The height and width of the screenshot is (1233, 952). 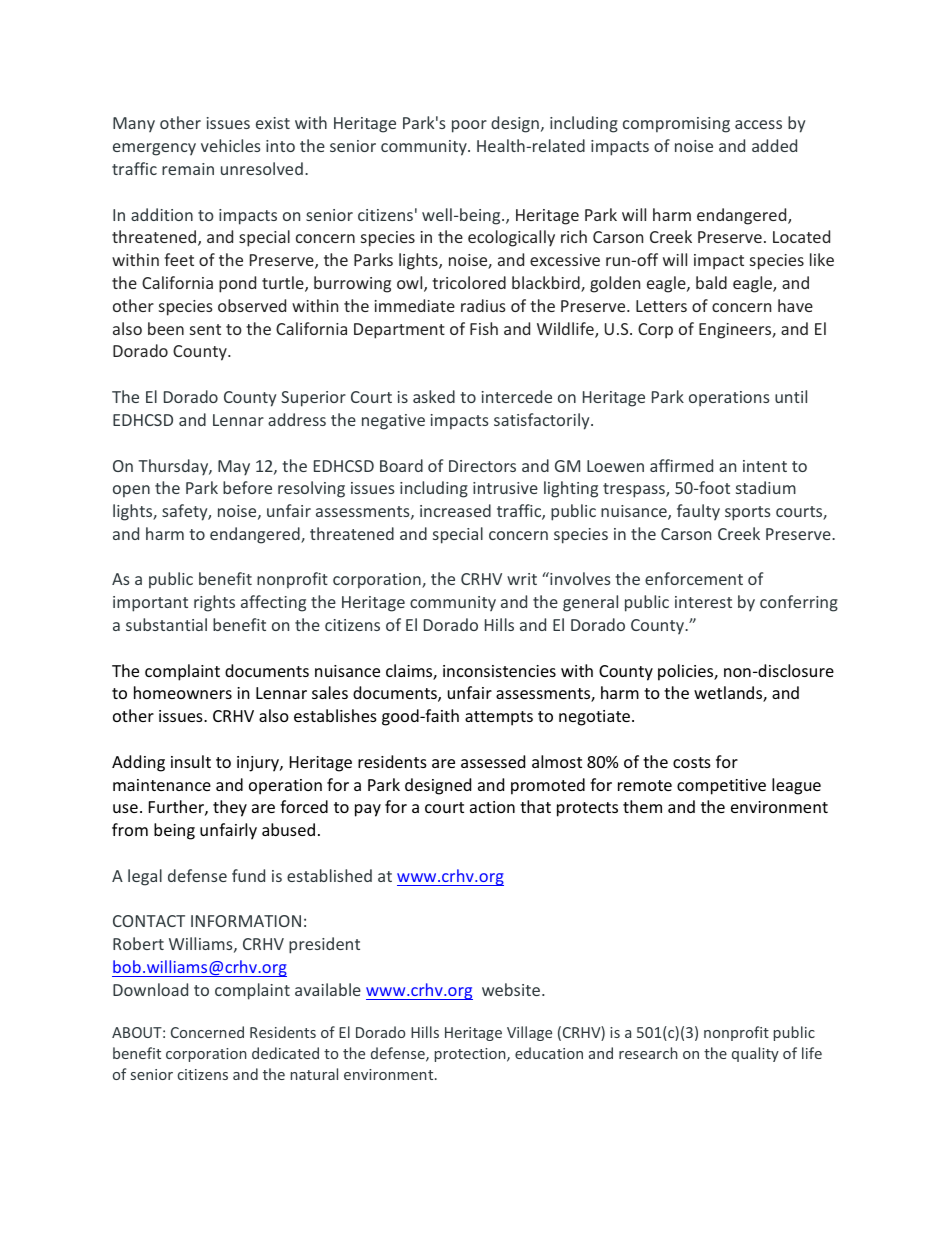 What do you see at coordinates (492, 807) in the screenshot?
I see `action` at bounding box center [492, 807].
